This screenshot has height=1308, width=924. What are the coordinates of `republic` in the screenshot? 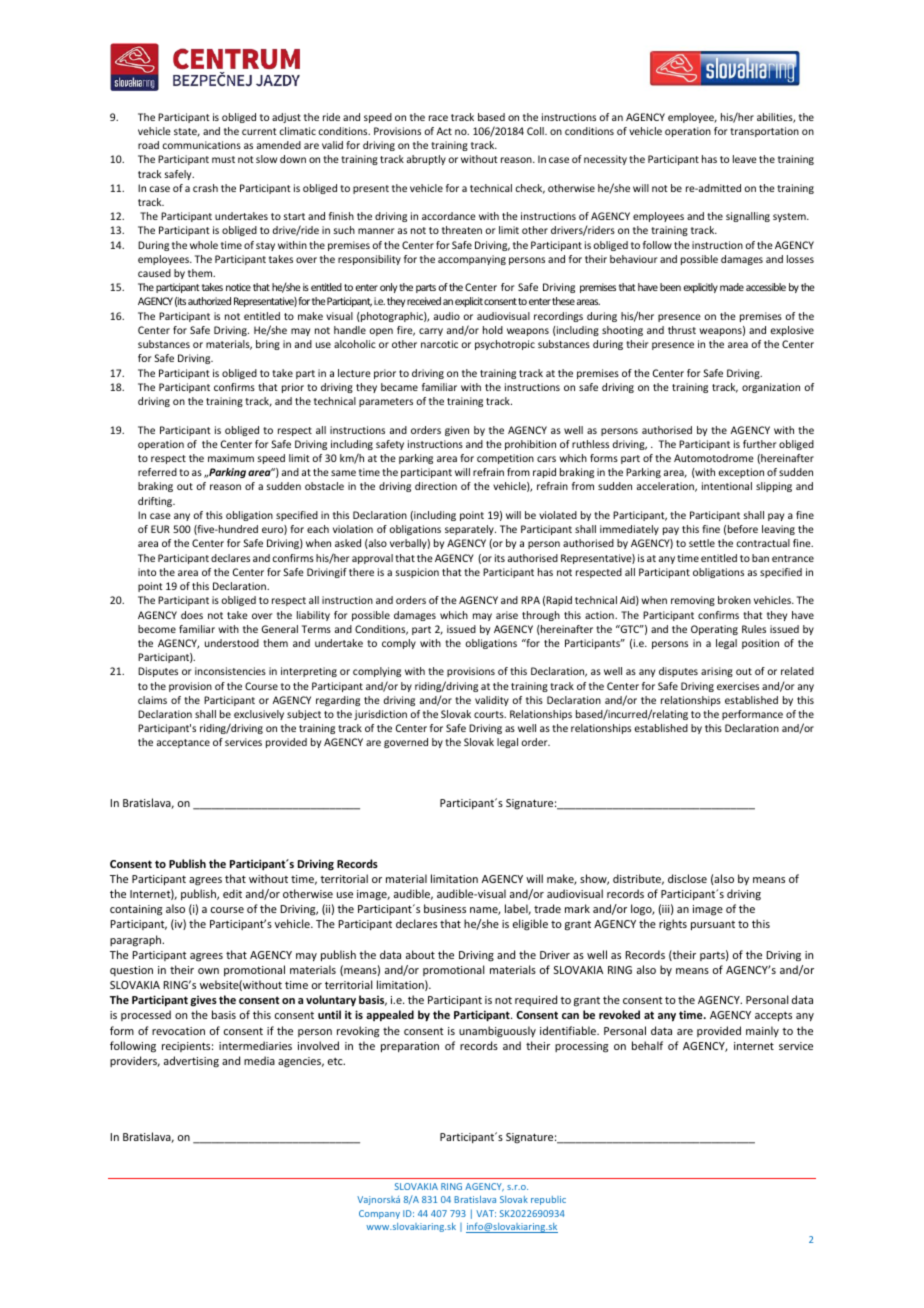 It's located at (548, 1200).
